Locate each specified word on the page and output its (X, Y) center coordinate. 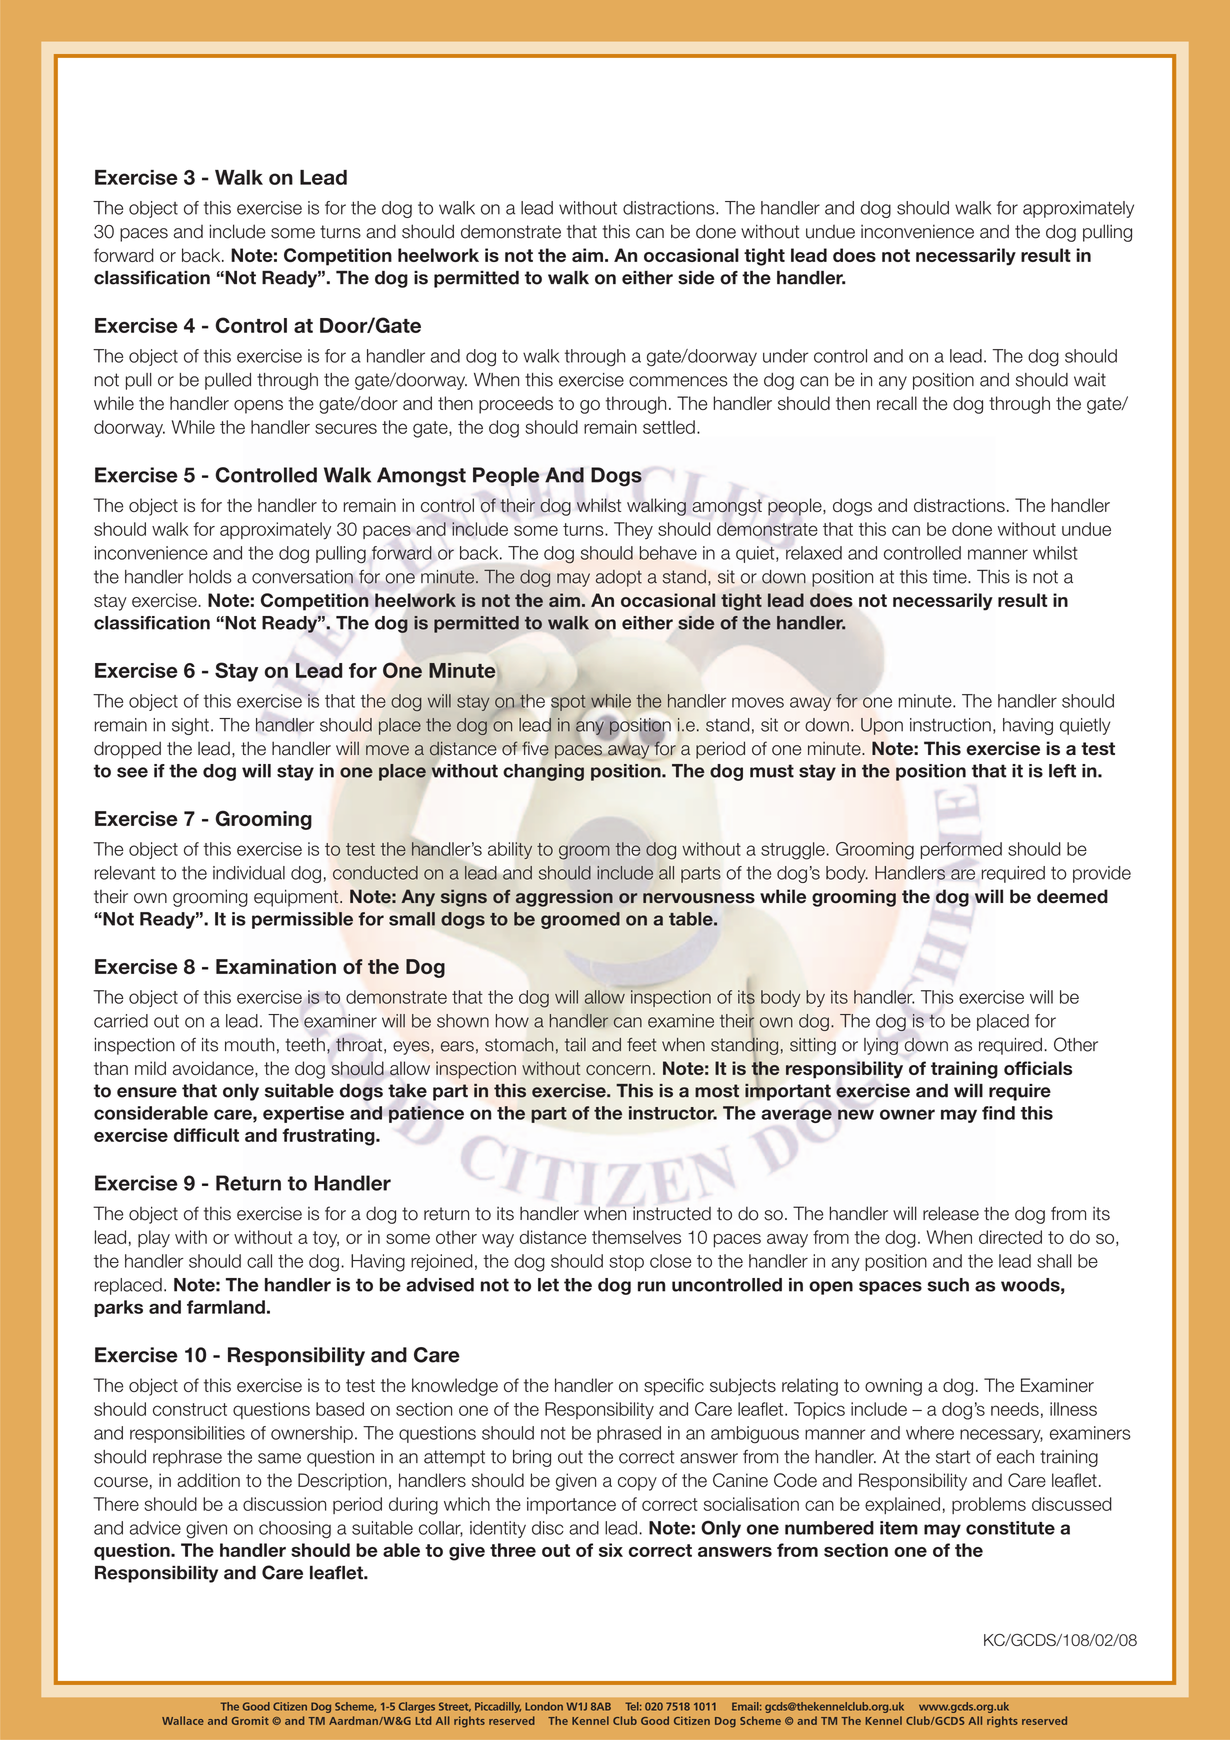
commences (678, 381)
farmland (226, 1307)
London (544, 1706)
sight (190, 726)
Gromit (250, 1720)
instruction (950, 725)
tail (575, 1045)
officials (1038, 1068)
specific (674, 1387)
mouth (249, 1045)
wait (1090, 380)
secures (346, 428)
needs (1015, 1409)
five (535, 748)
